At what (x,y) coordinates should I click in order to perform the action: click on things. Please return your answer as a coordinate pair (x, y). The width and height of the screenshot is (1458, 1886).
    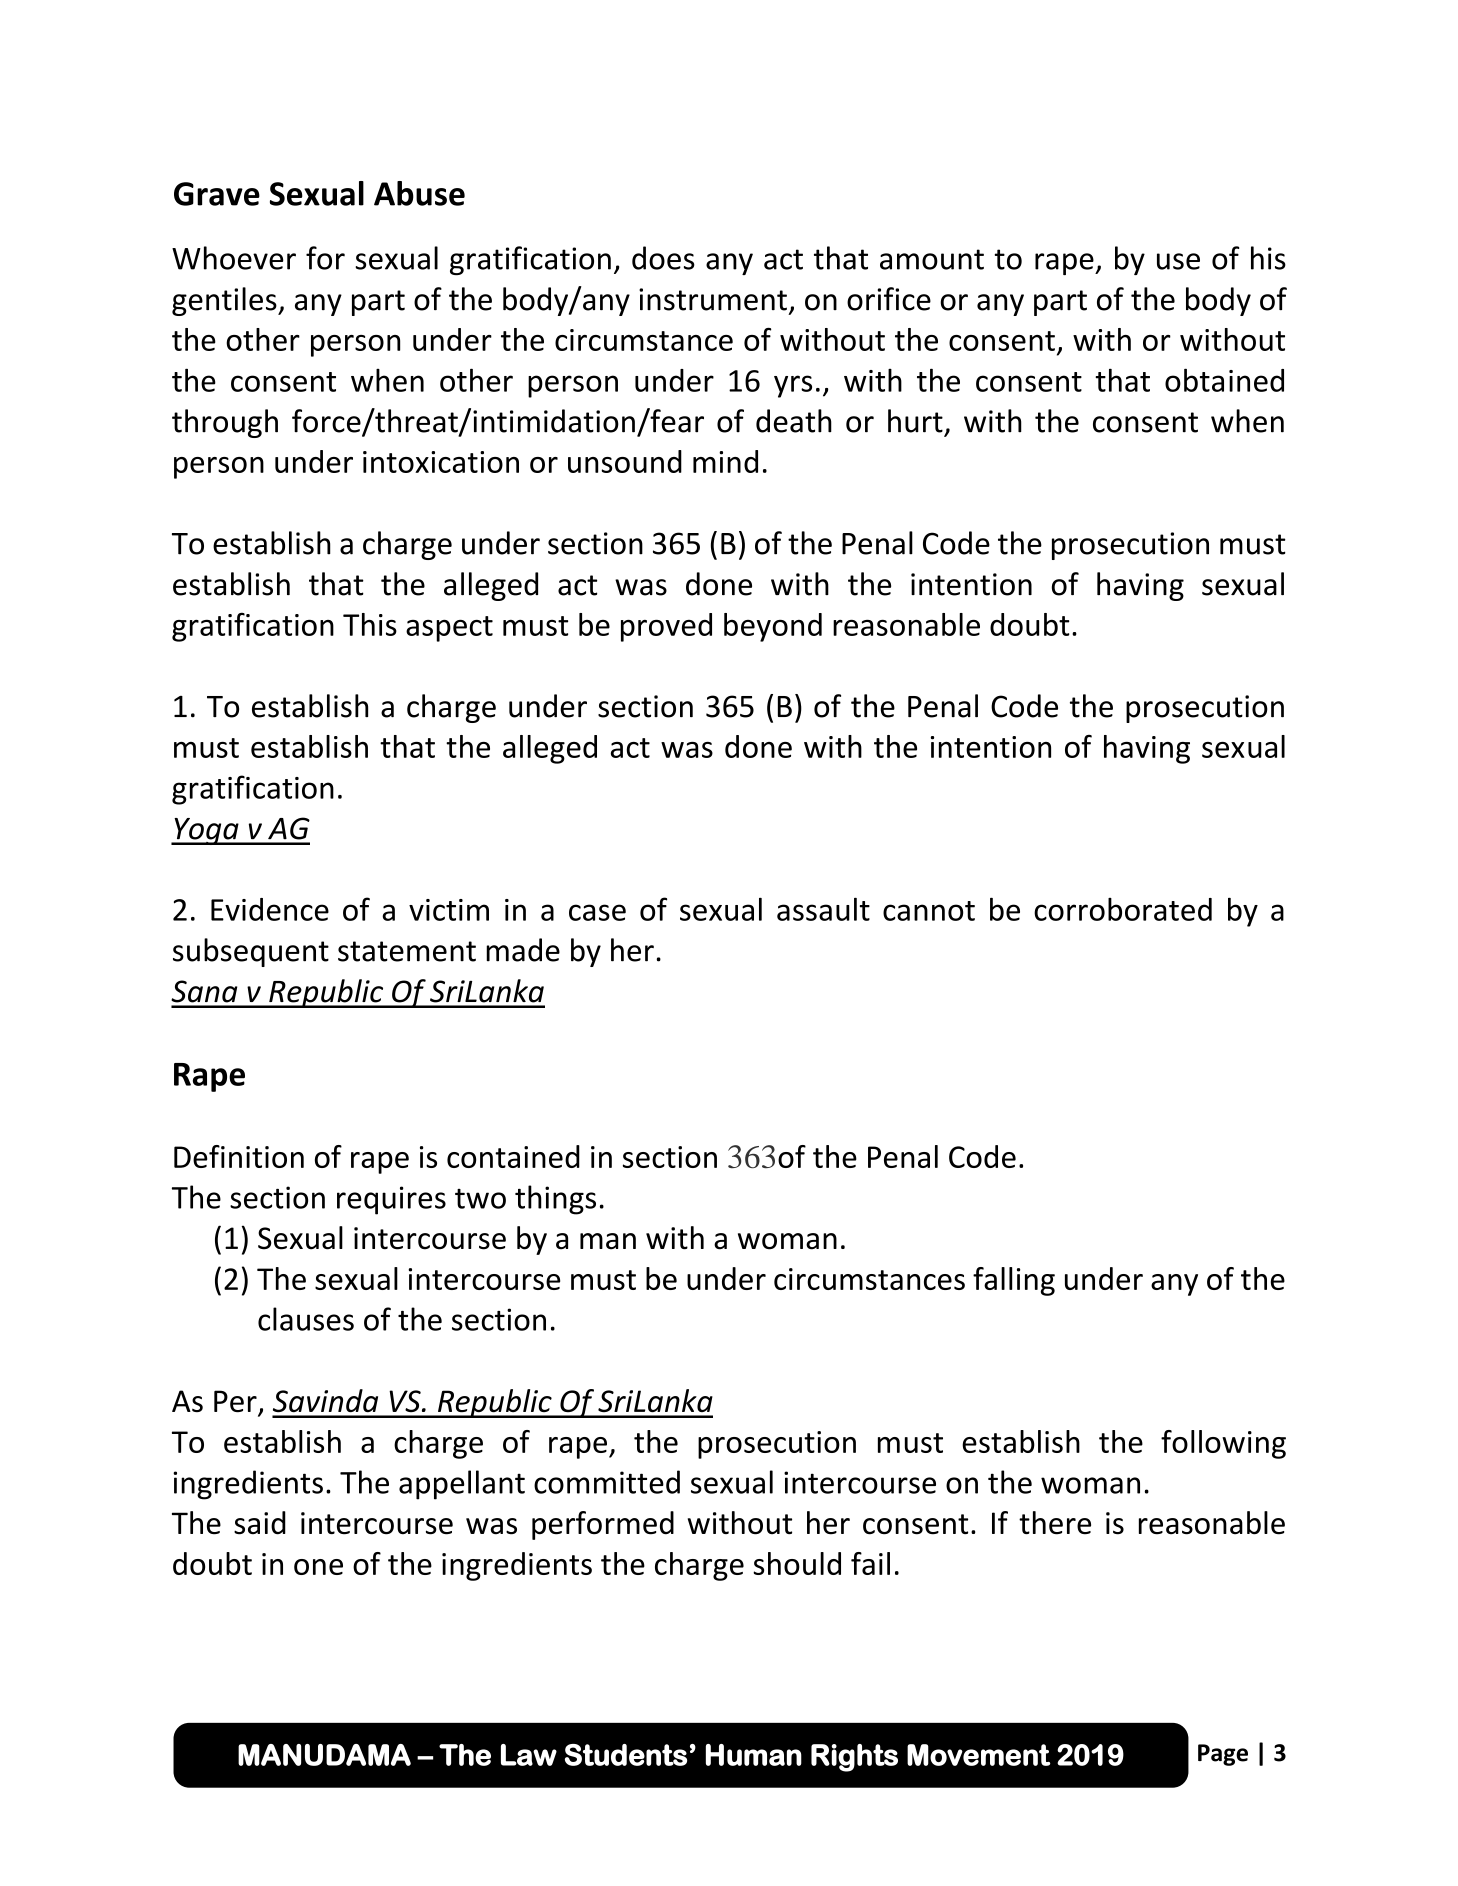
    Looking at the image, I should click on (555, 1200).
